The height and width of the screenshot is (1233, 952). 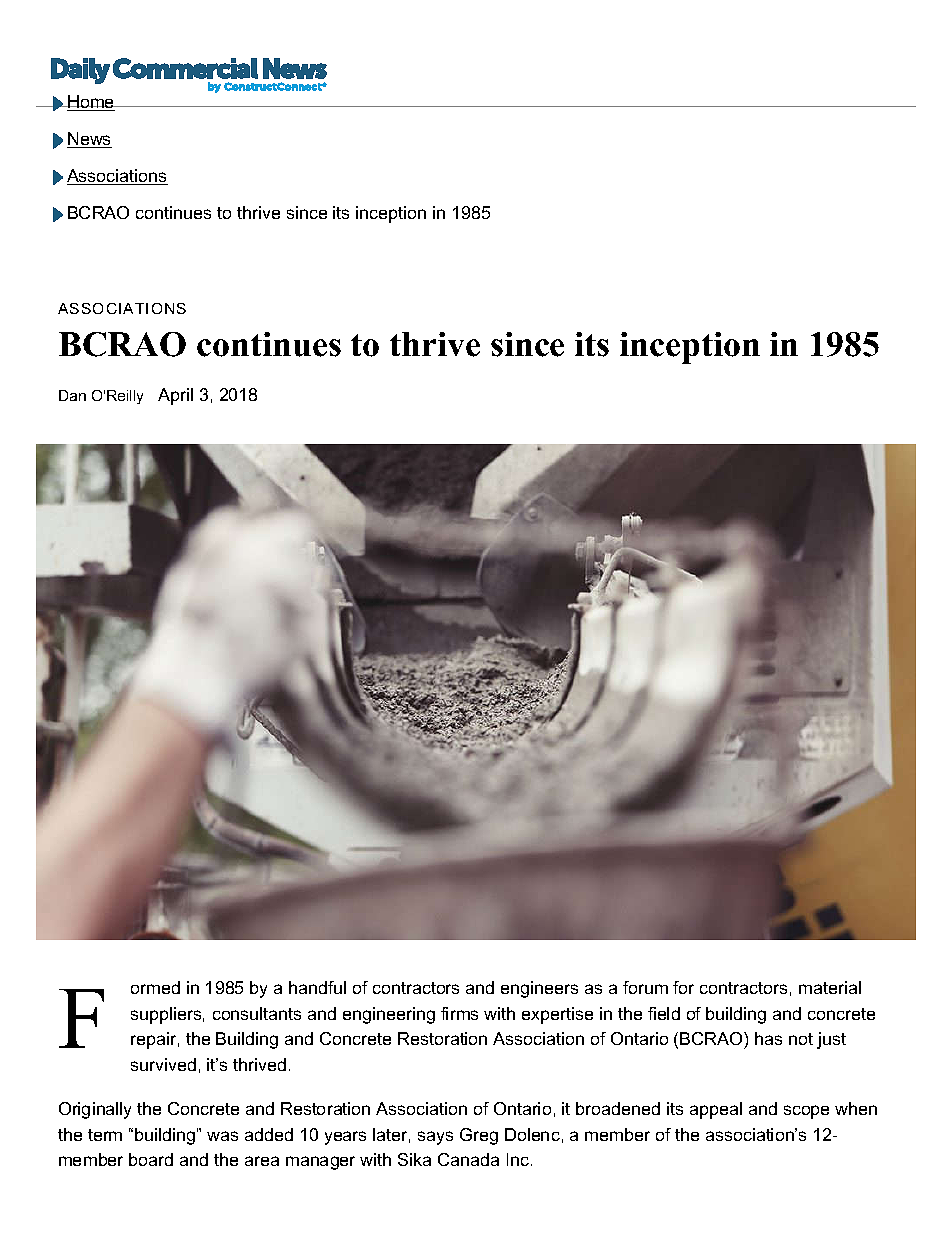 I want to click on firms, so click(x=459, y=1013).
